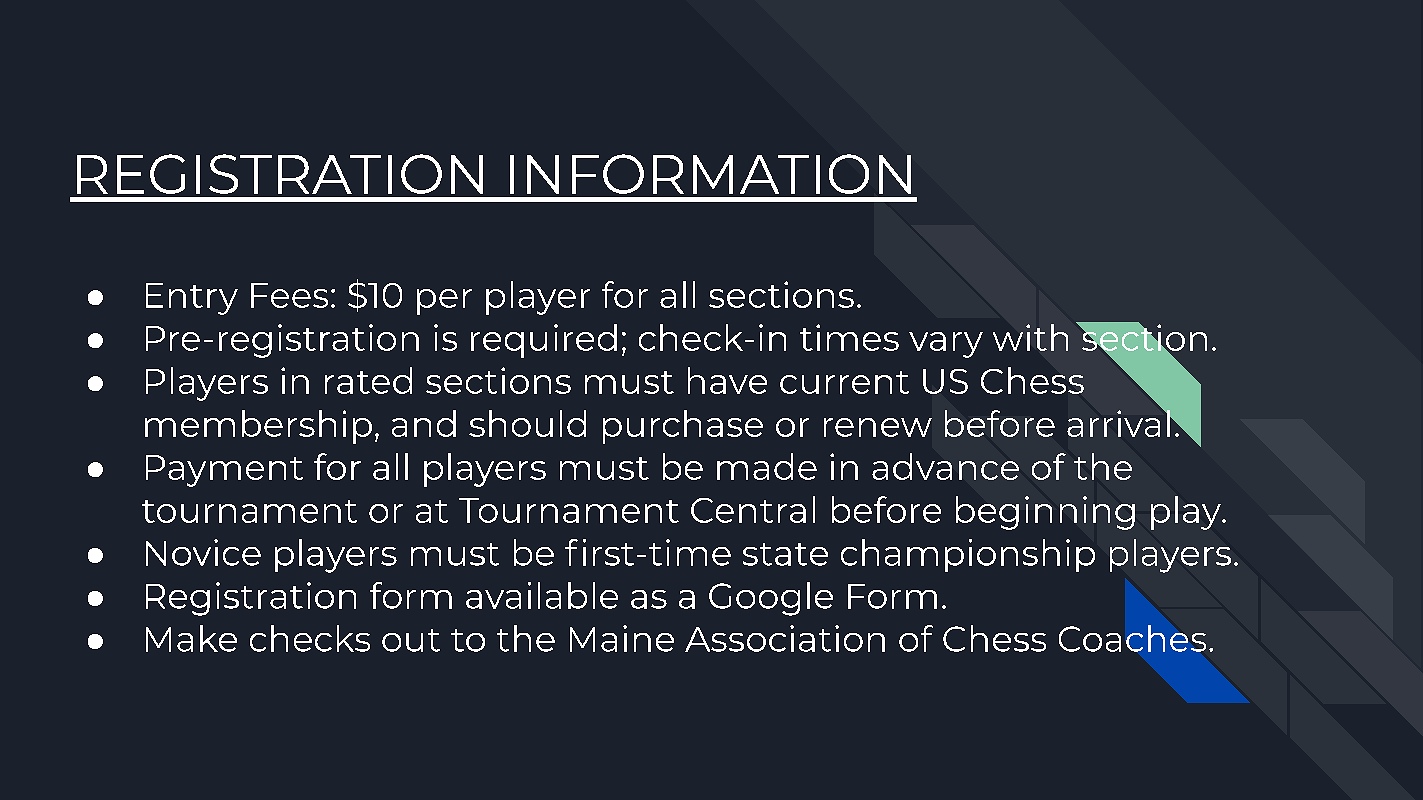 The width and height of the document is (1423, 800). I want to click on Maine, so click(622, 638).
